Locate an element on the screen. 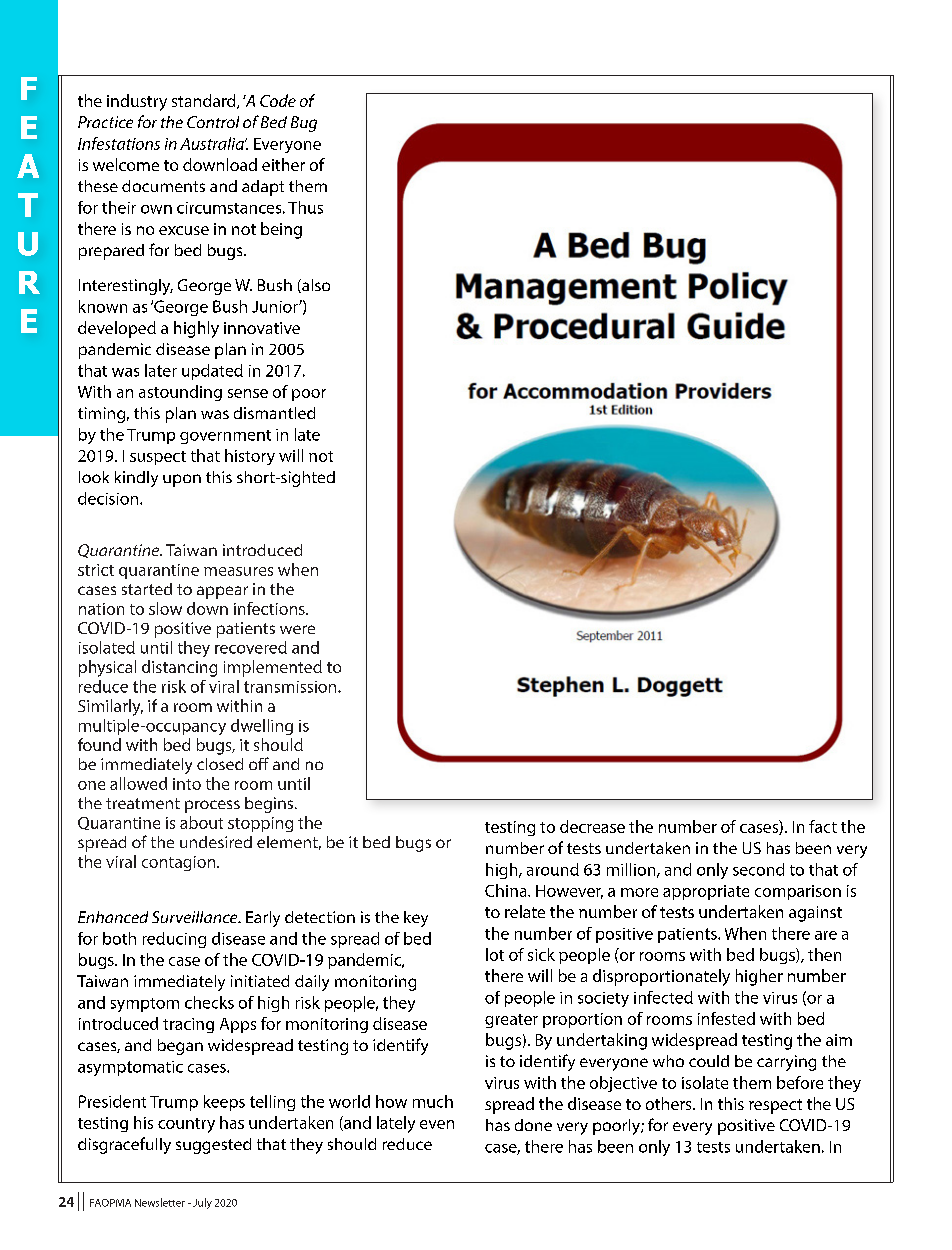 Image resolution: width=952 pixels, height=1250 pixels. also is located at coordinates (315, 286).
